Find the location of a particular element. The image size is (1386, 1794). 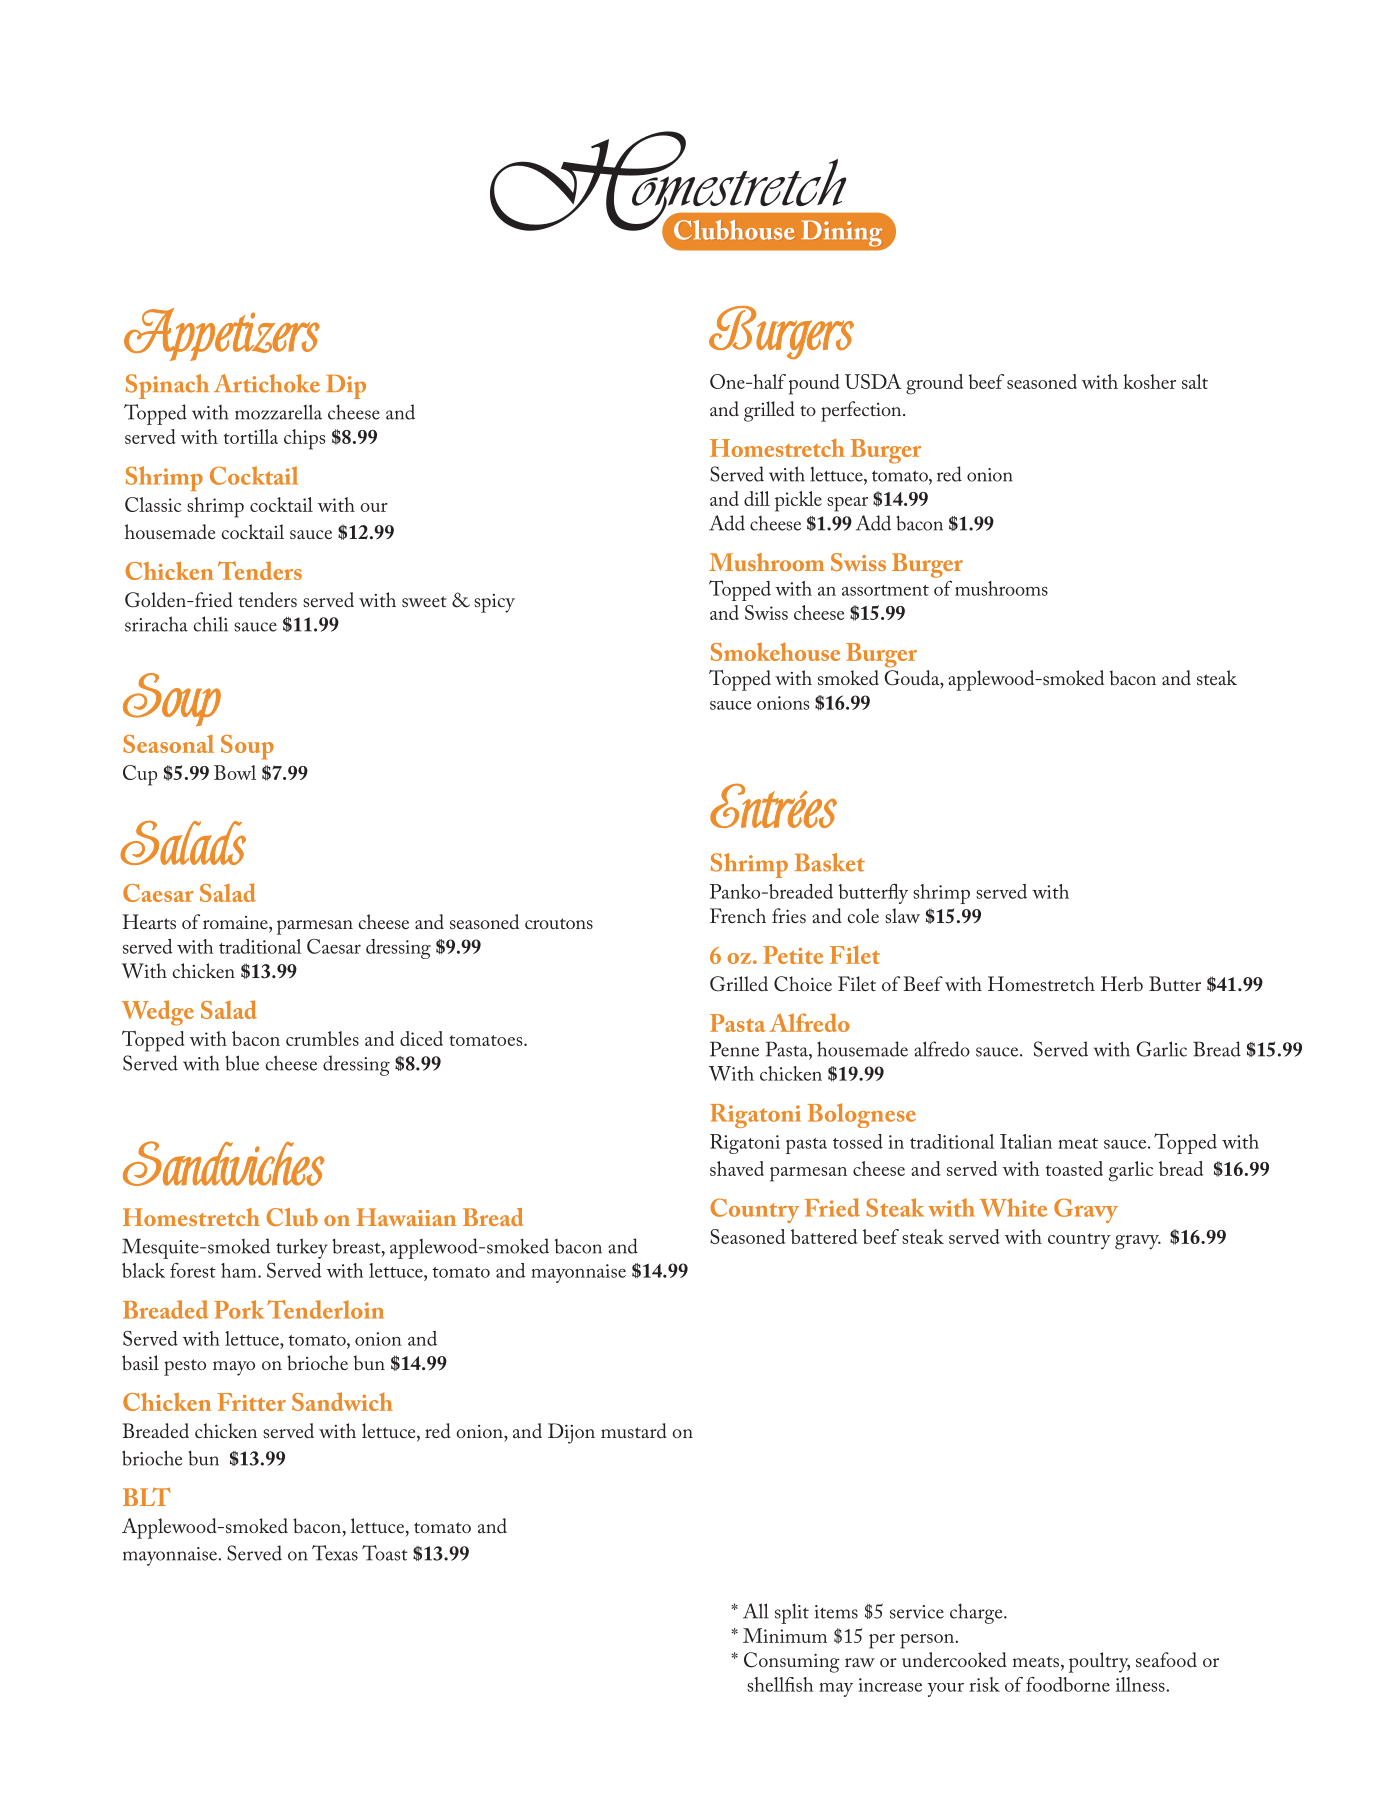

blue is located at coordinates (242, 1063).
